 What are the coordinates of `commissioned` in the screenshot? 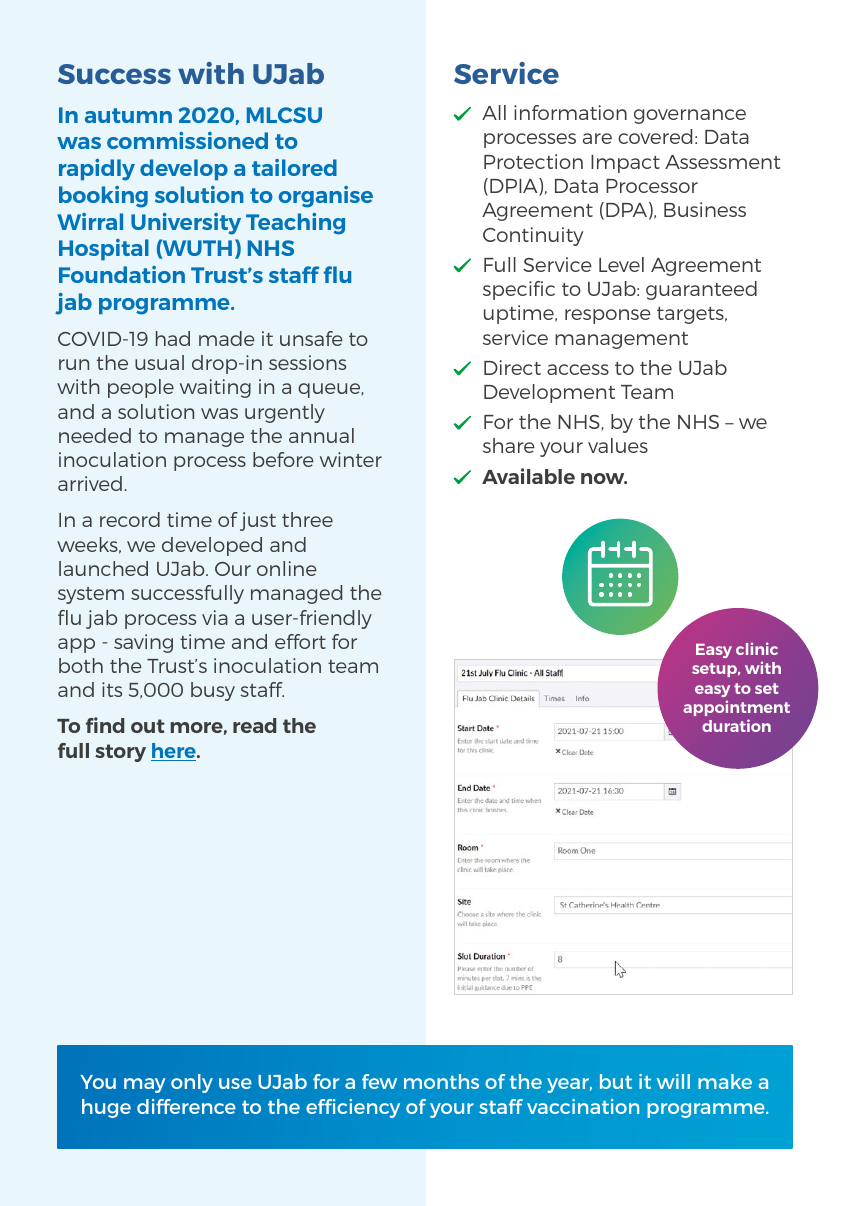 It's located at (187, 140).
